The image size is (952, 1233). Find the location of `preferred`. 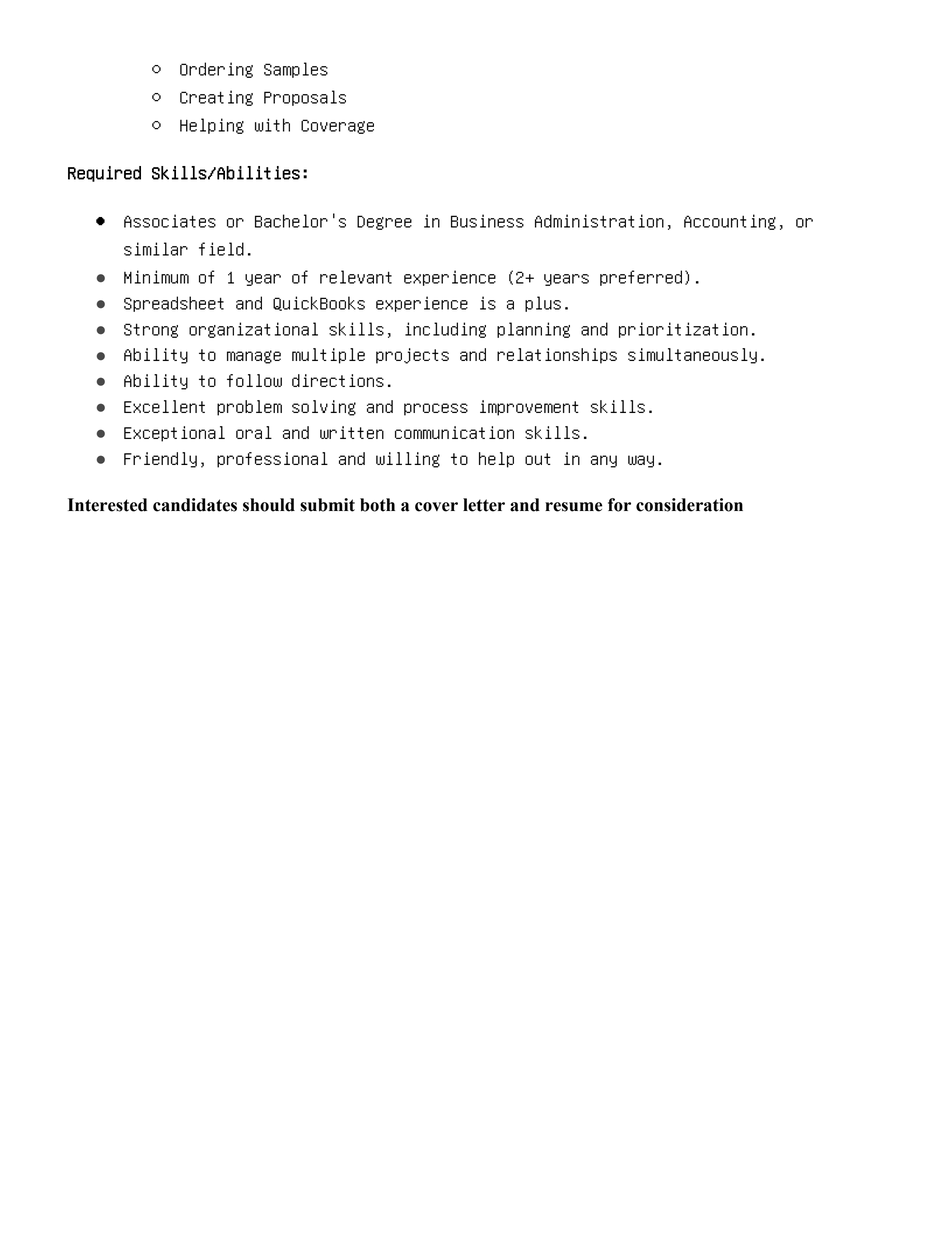

preferred is located at coordinates (641, 278).
